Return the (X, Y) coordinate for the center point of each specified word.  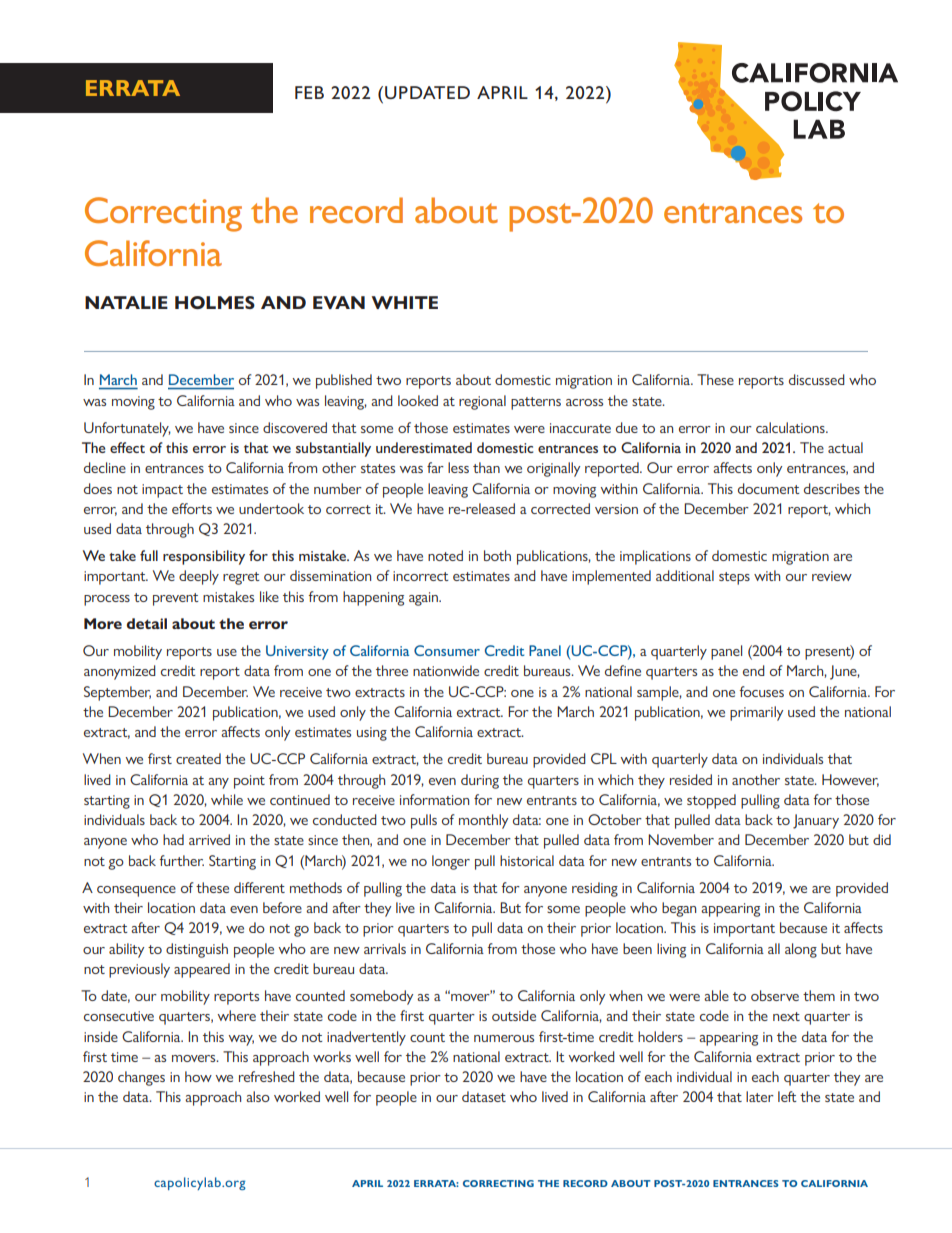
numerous (504, 1038)
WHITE (405, 302)
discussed (817, 379)
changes (141, 1078)
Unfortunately (127, 429)
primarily (756, 713)
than (486, 467)
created (198, 758)
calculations (791, 427)
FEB (309, 92)
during (480, 781)
